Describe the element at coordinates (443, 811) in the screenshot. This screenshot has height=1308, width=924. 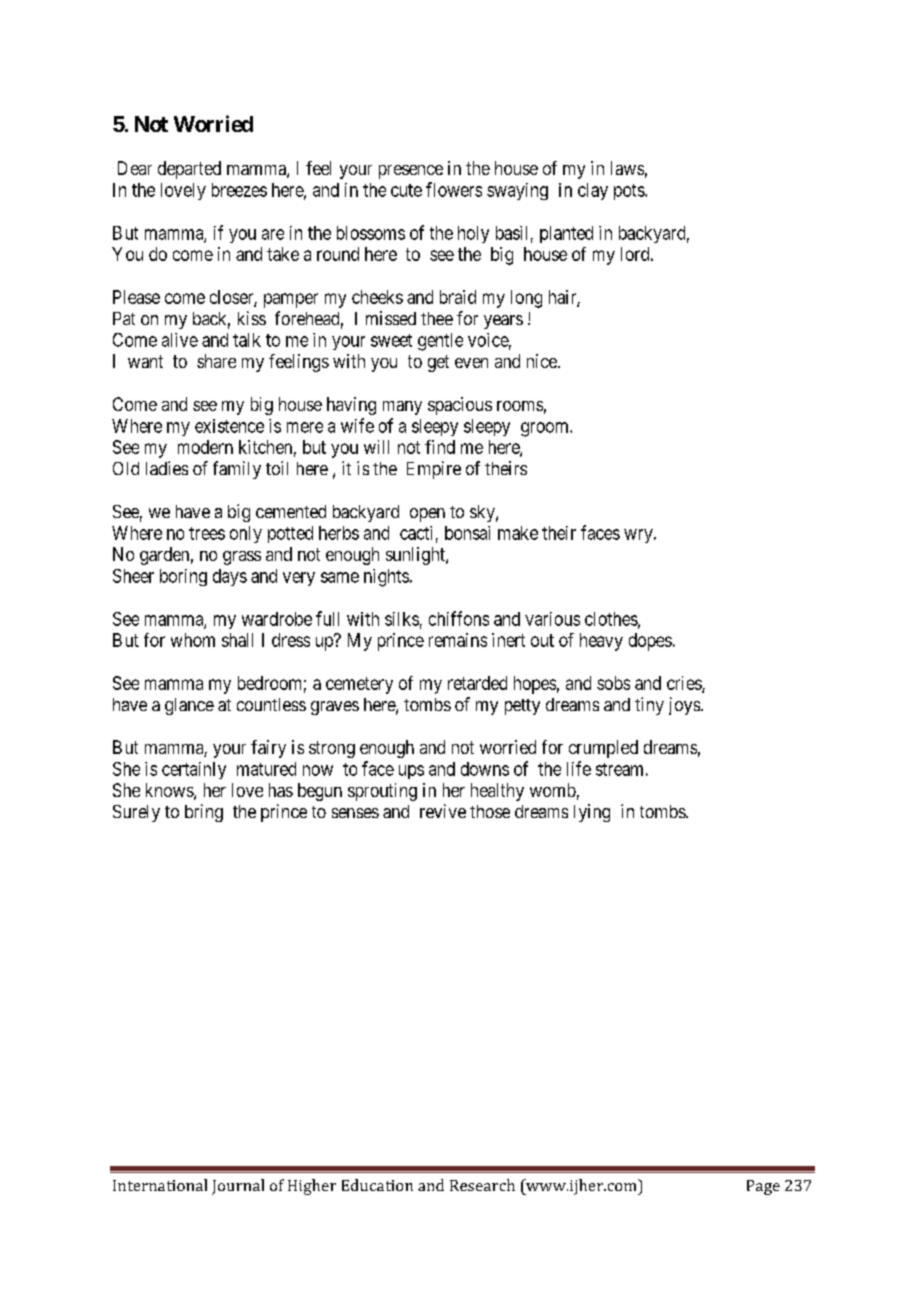
I see `revive` at that location.
